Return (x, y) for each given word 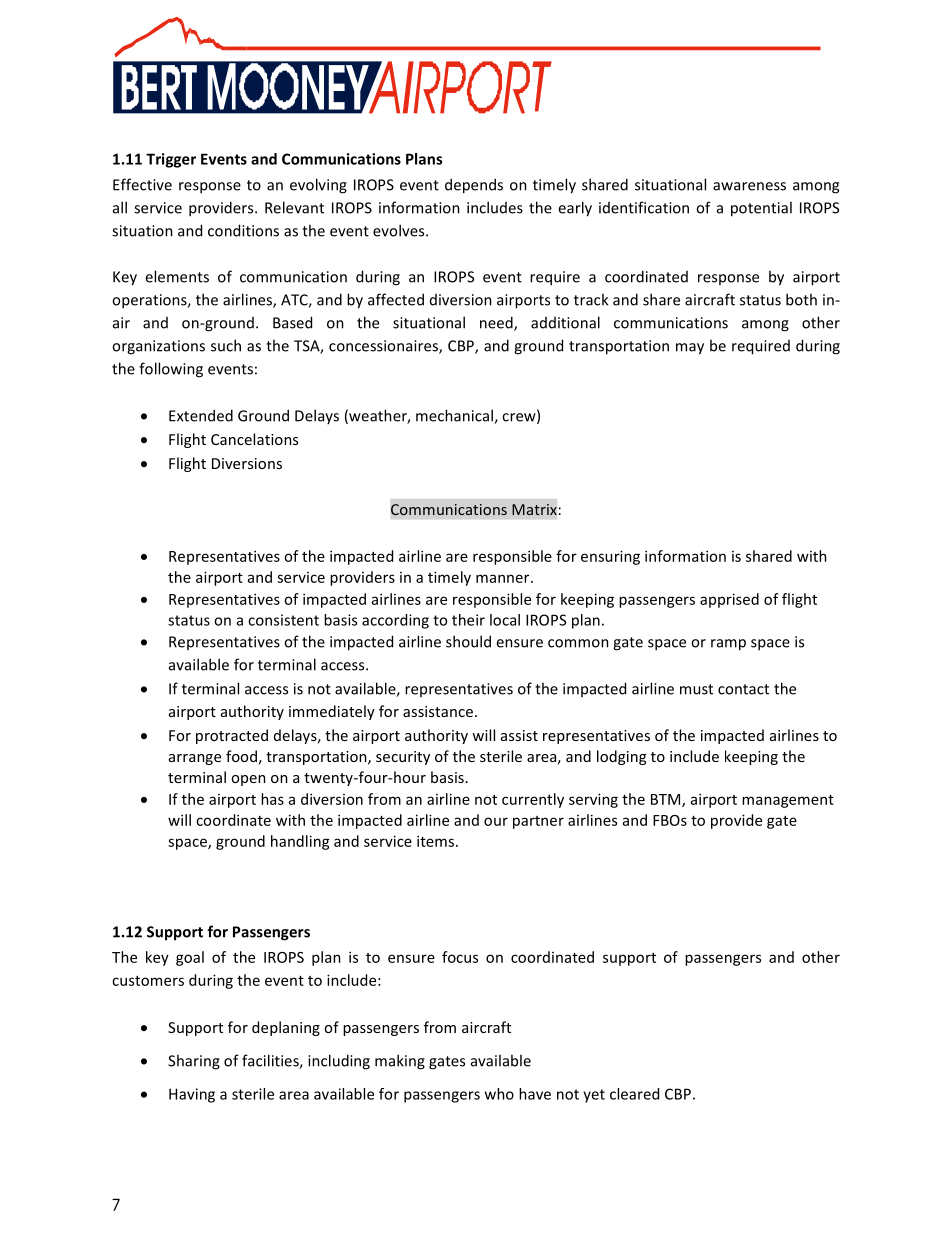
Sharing (194, 1062)
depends (474, 186)
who (499, 1094)
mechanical (455, 416)
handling (300, 842)
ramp (728, 645)
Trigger (171, 160)
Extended (201, 415)
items (435, 841)
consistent (283, 620)
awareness (749, 186)
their (468, 620)
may (690, 349)
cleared (634, 1094)
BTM (667, 800)
